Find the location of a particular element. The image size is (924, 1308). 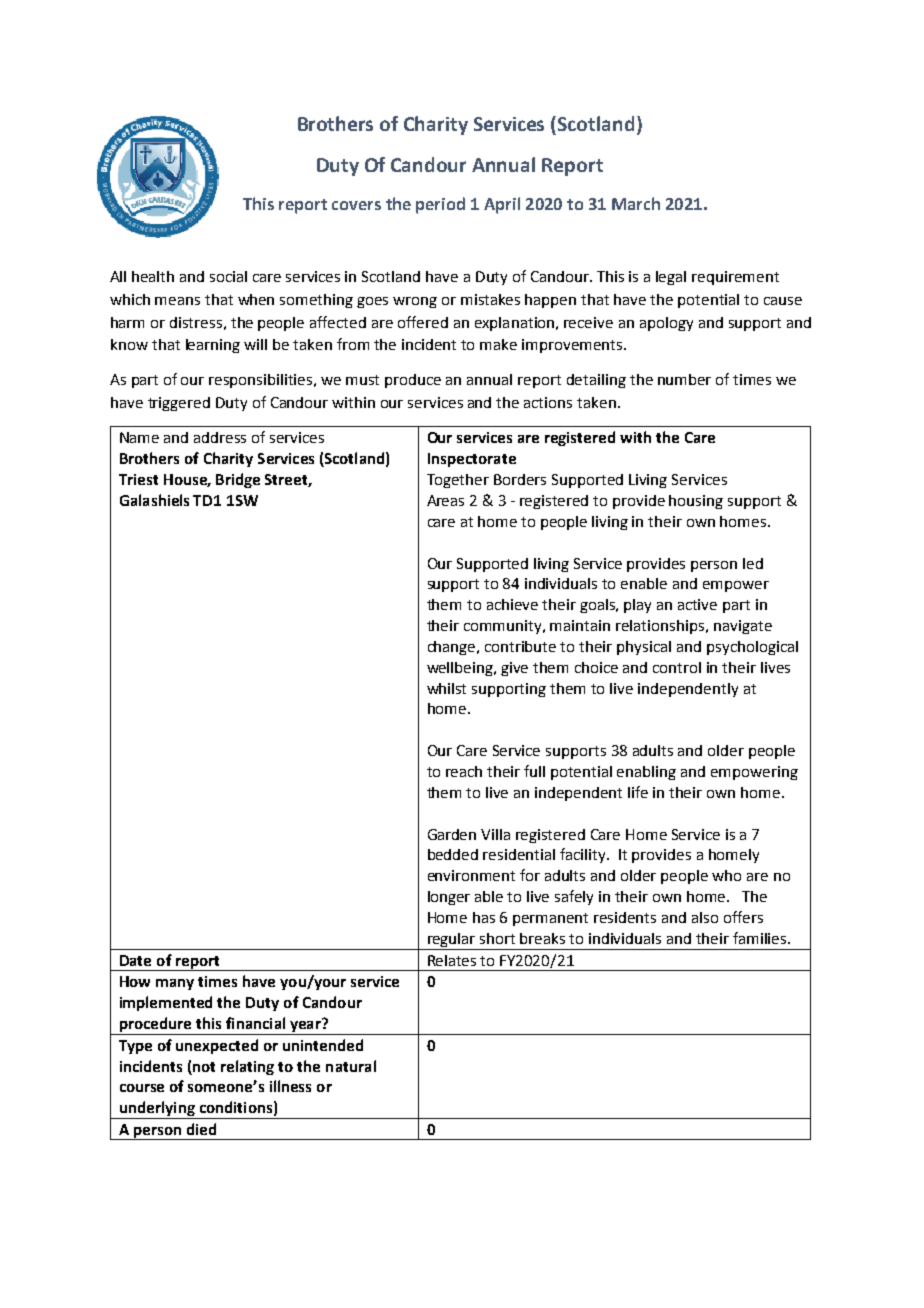

natural is located at coordinates (351, 1066).
